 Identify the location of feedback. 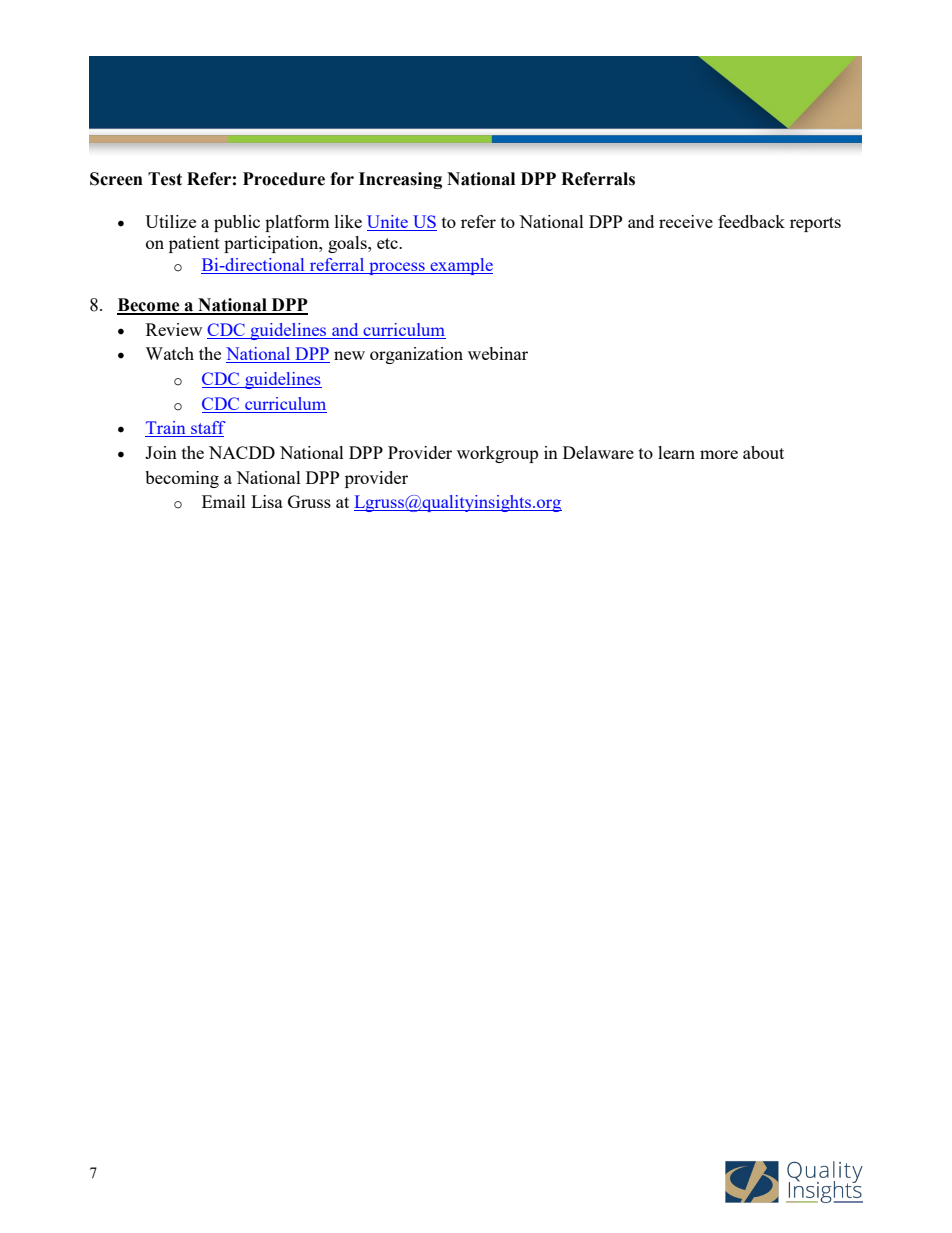
(751, 221).
